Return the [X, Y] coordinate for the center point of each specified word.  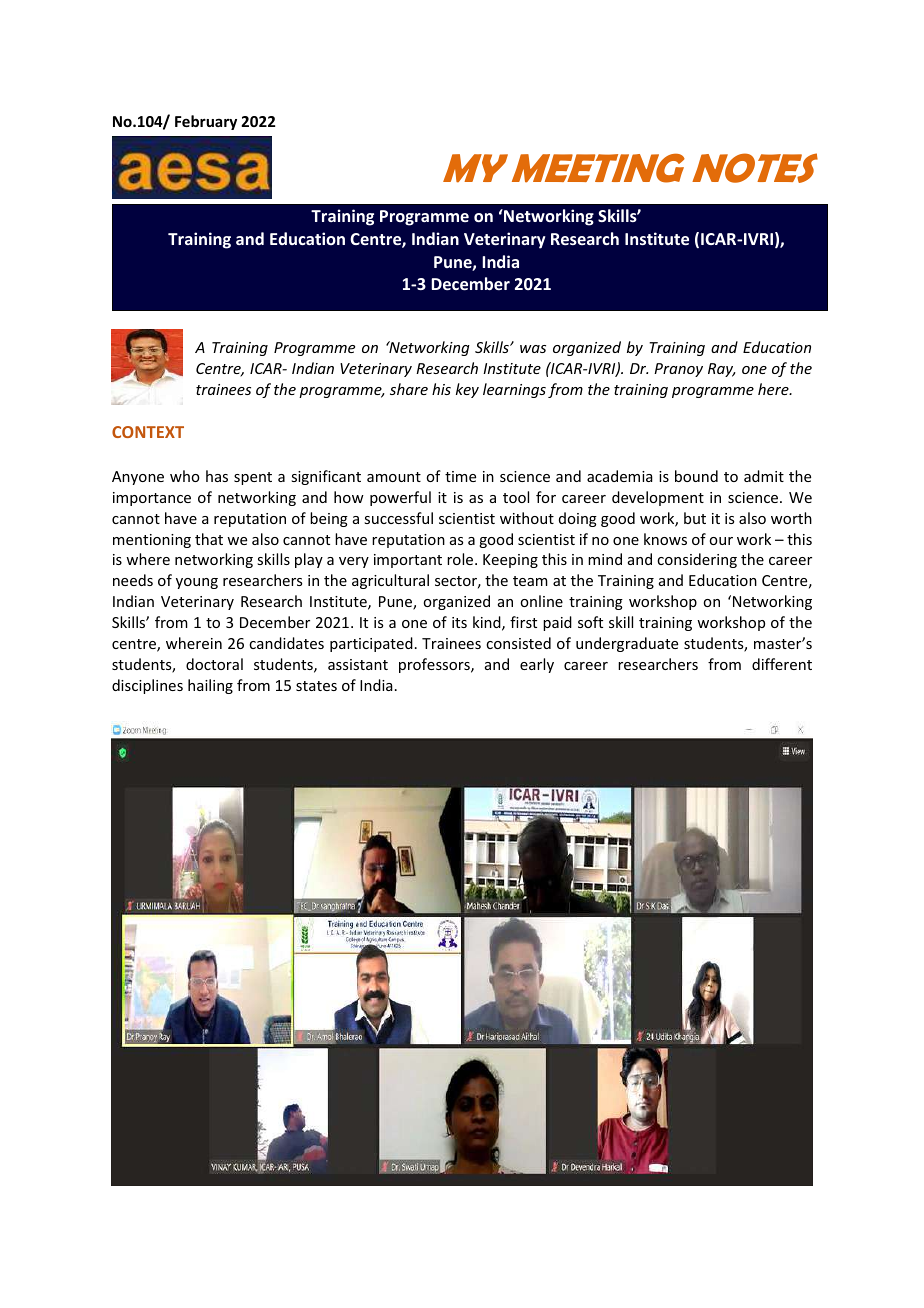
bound [696, 476]
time [460, 476]
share [409, 389]
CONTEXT [148, 432]
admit [764, 476]
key [467, 390]
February [206, 122]
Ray [722, 370]
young [197, 583]
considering [697, 560]
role [461, 559]
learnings [514, 390]
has [217, 476]
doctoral [214, 664]
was [533, 349]
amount [394, 477]
